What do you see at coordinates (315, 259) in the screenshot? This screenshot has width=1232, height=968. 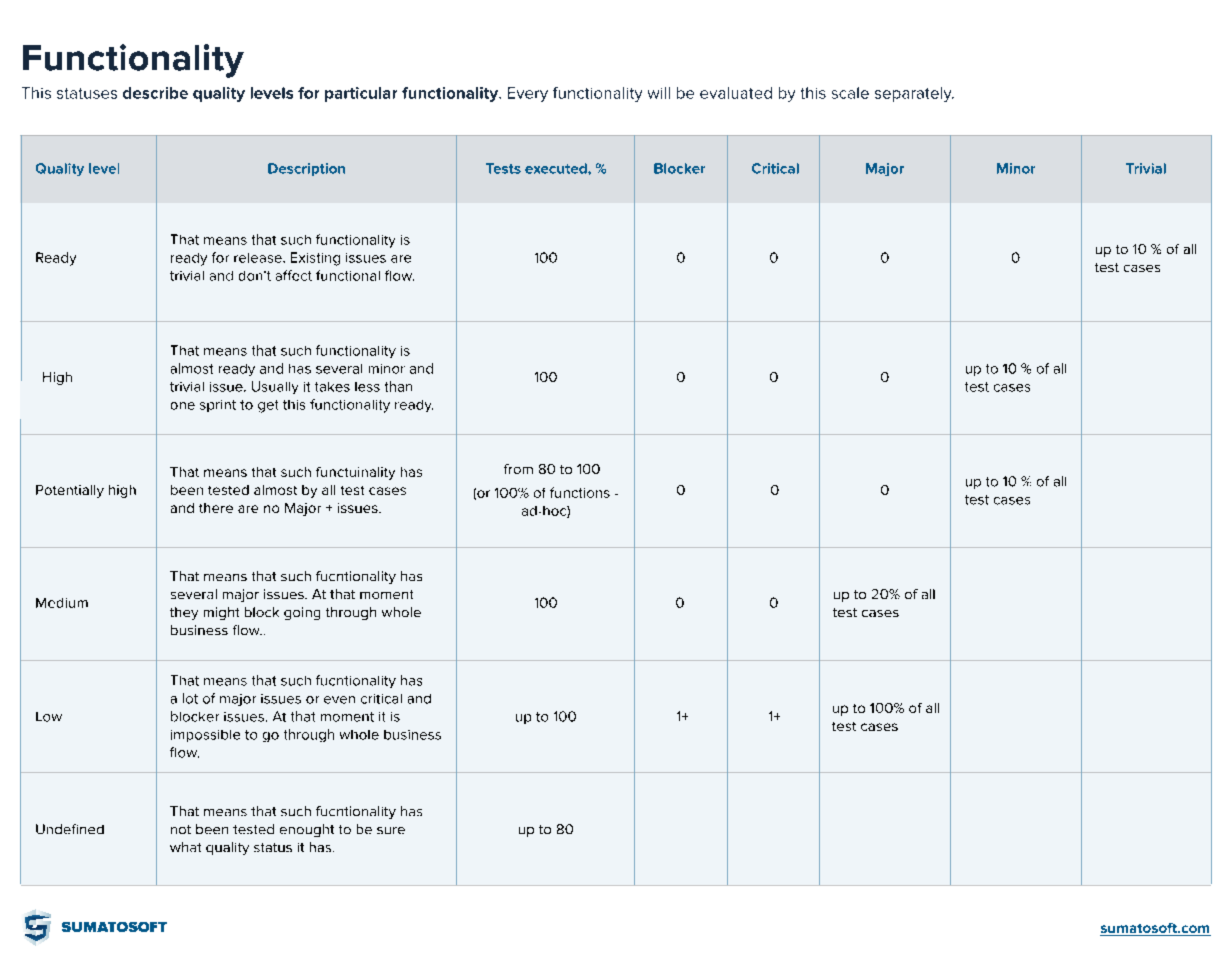 I see `Existing` at bounding box center [315, 259].
